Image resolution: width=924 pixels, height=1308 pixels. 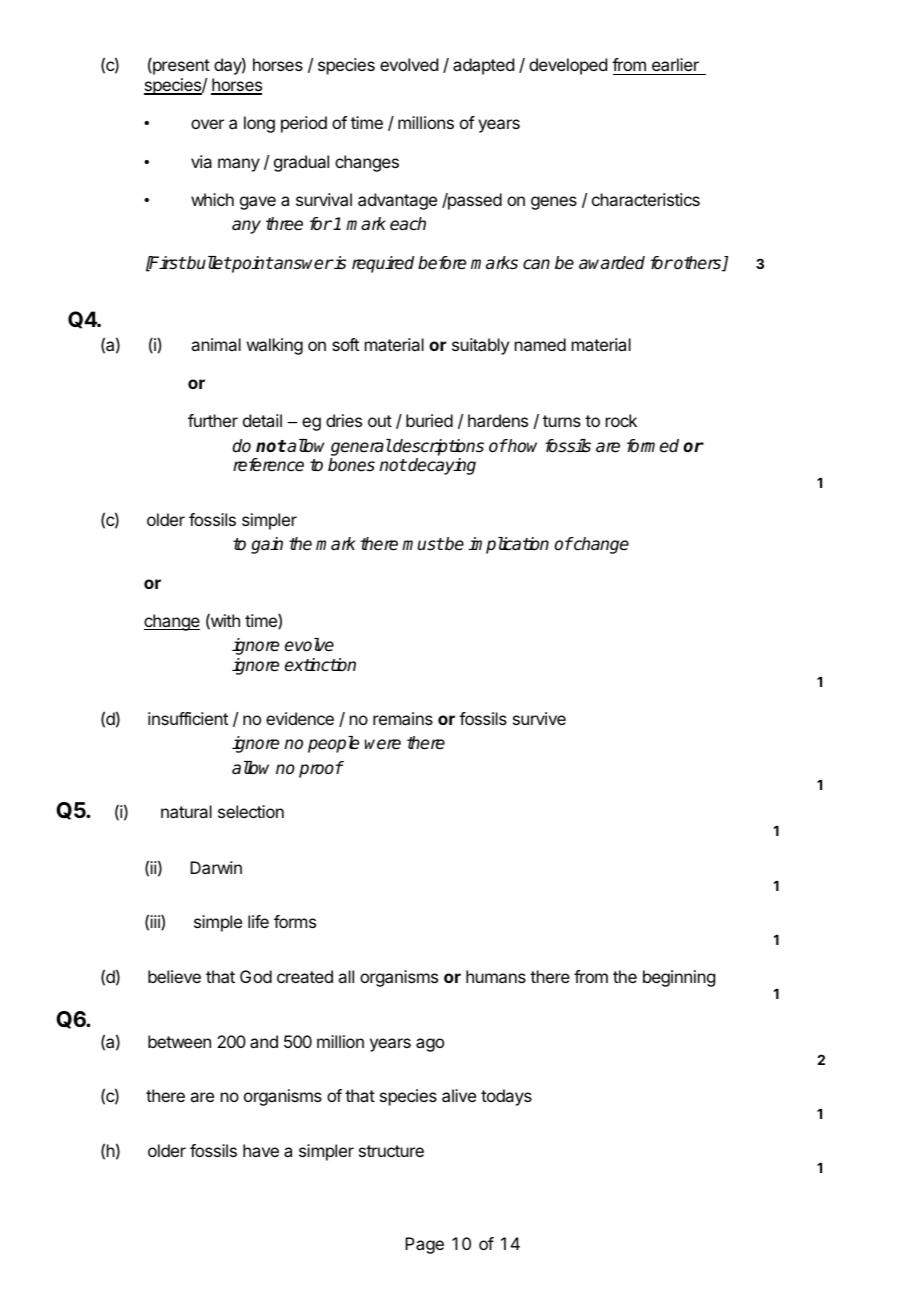 I want to click on insufficient, so click(x=188, y=718).
